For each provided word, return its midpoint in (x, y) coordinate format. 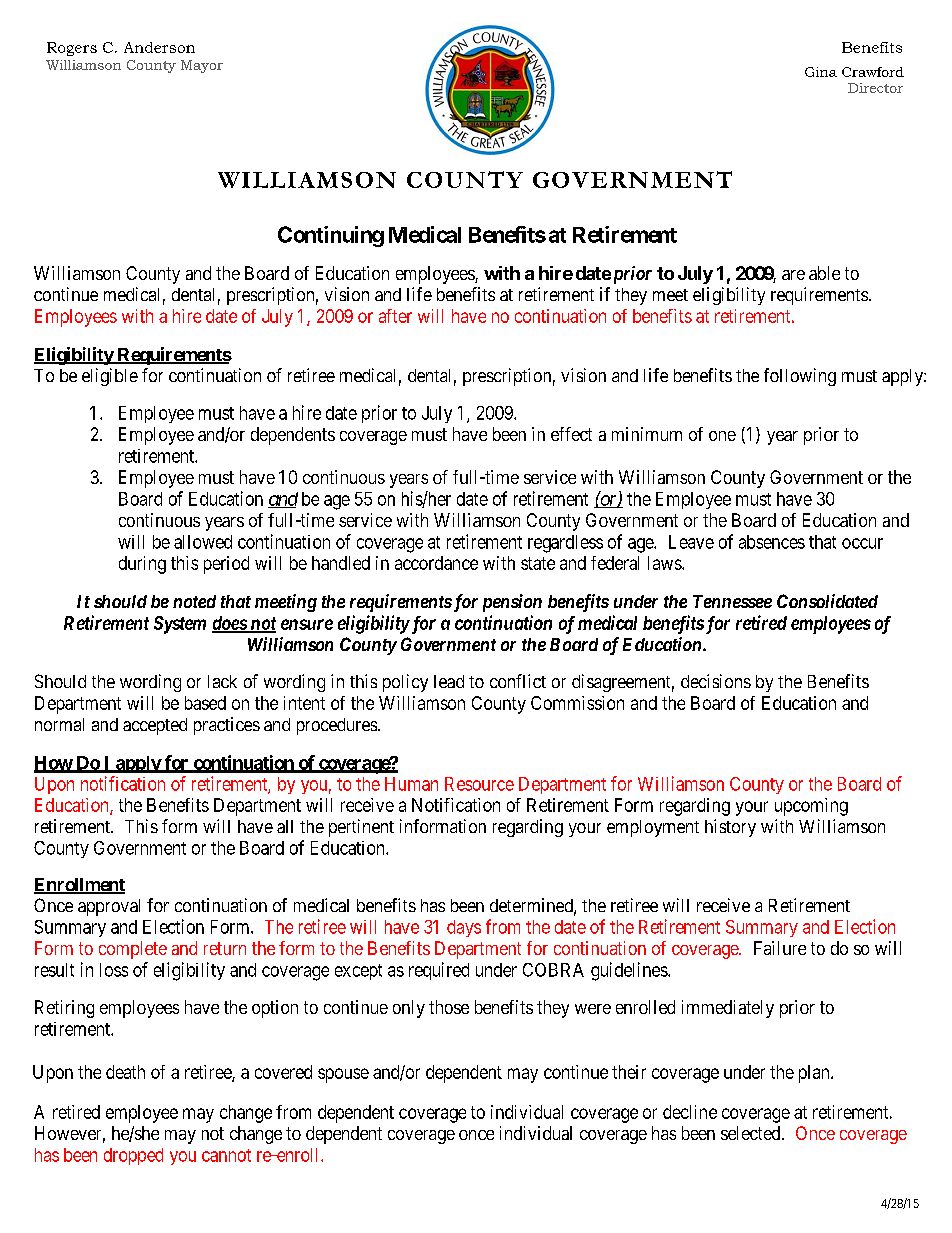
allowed (203, 542)
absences (772, 542)
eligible (110, 377)
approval (109, 907)
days (464, 928)
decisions (716, 681)
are (793, 275)
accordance (436, 563)
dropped (133, 1156)
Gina (821, 72)
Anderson (159, 47)
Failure (780, 948)
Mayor (202, 66)
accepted (155, 726)
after (395, 316)
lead (449, 681)
